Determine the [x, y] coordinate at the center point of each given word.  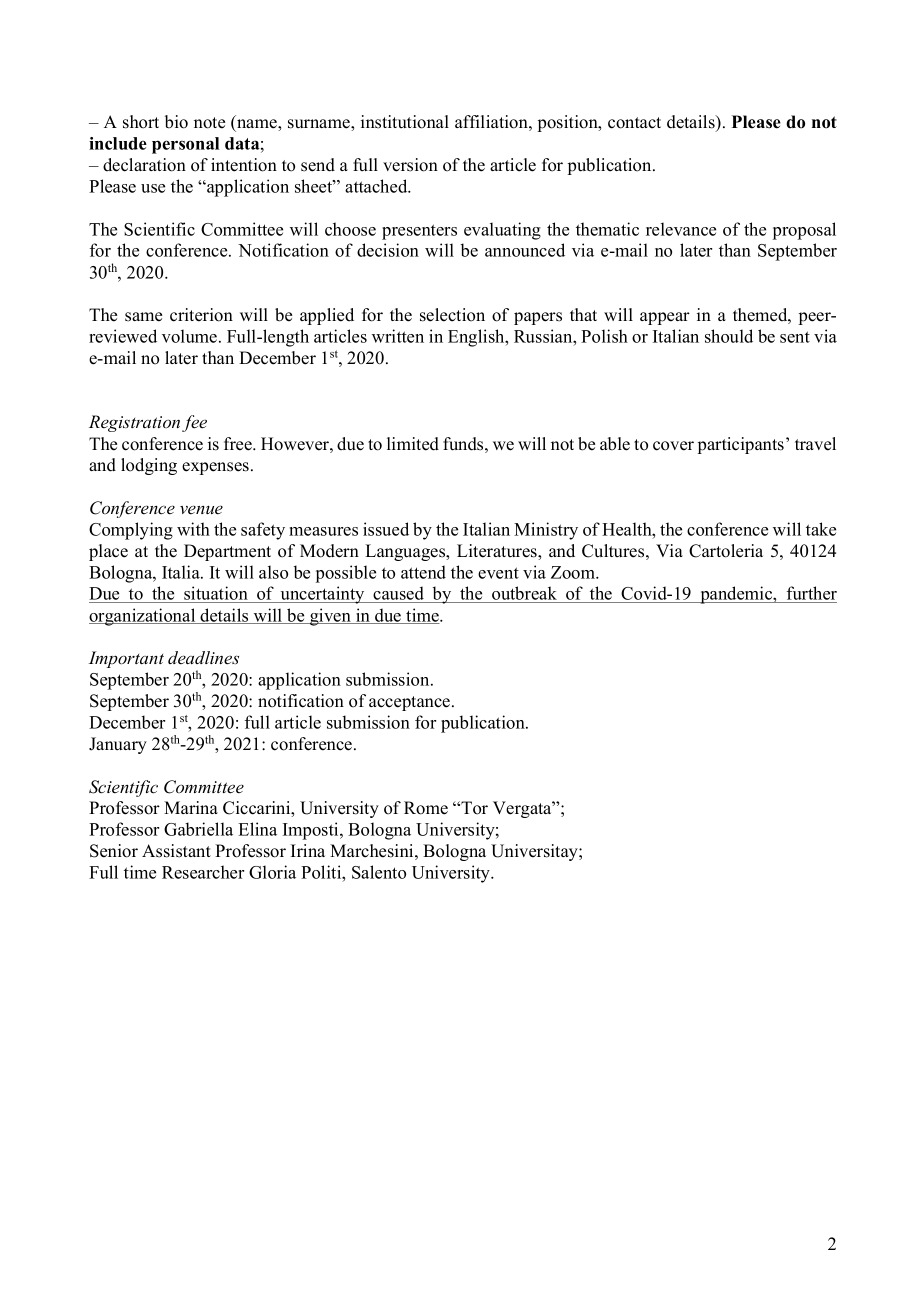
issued [386, 529]
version [410, 165]
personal [185, 145]
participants [741, 445]
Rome [426, 808]
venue [201, 510]
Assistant [176, 851]
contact [634, 123]
